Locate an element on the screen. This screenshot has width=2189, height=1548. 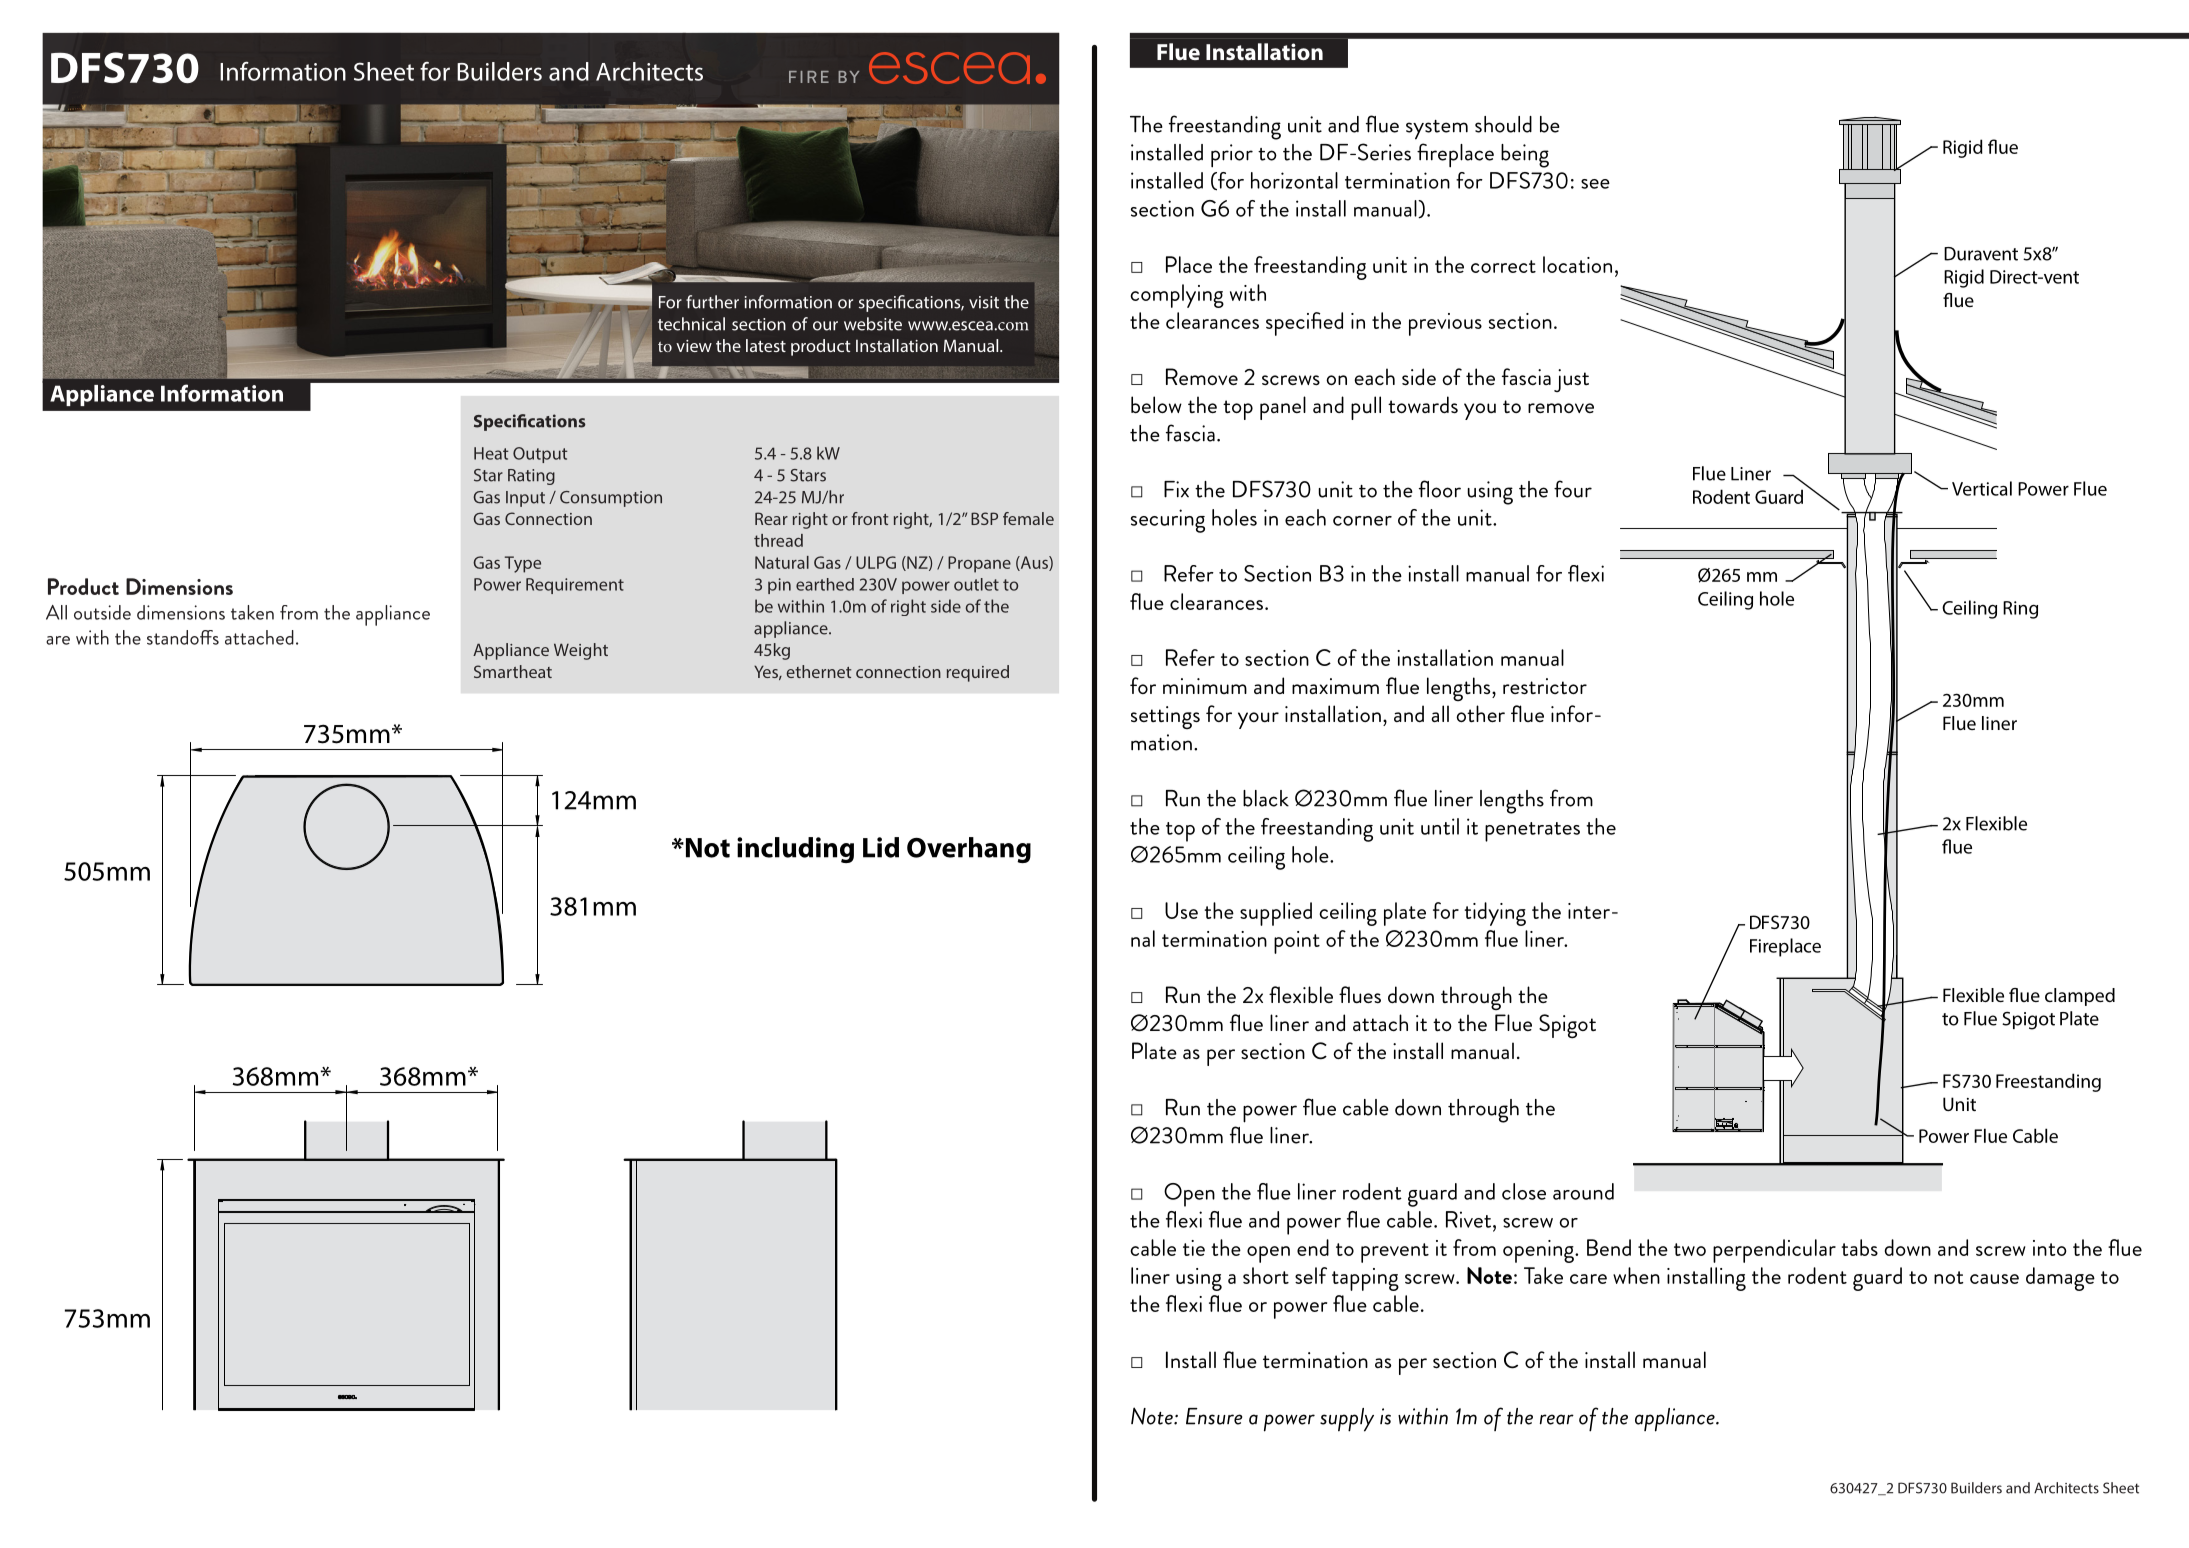
Vertical is located at coordinates (1982, 488).
